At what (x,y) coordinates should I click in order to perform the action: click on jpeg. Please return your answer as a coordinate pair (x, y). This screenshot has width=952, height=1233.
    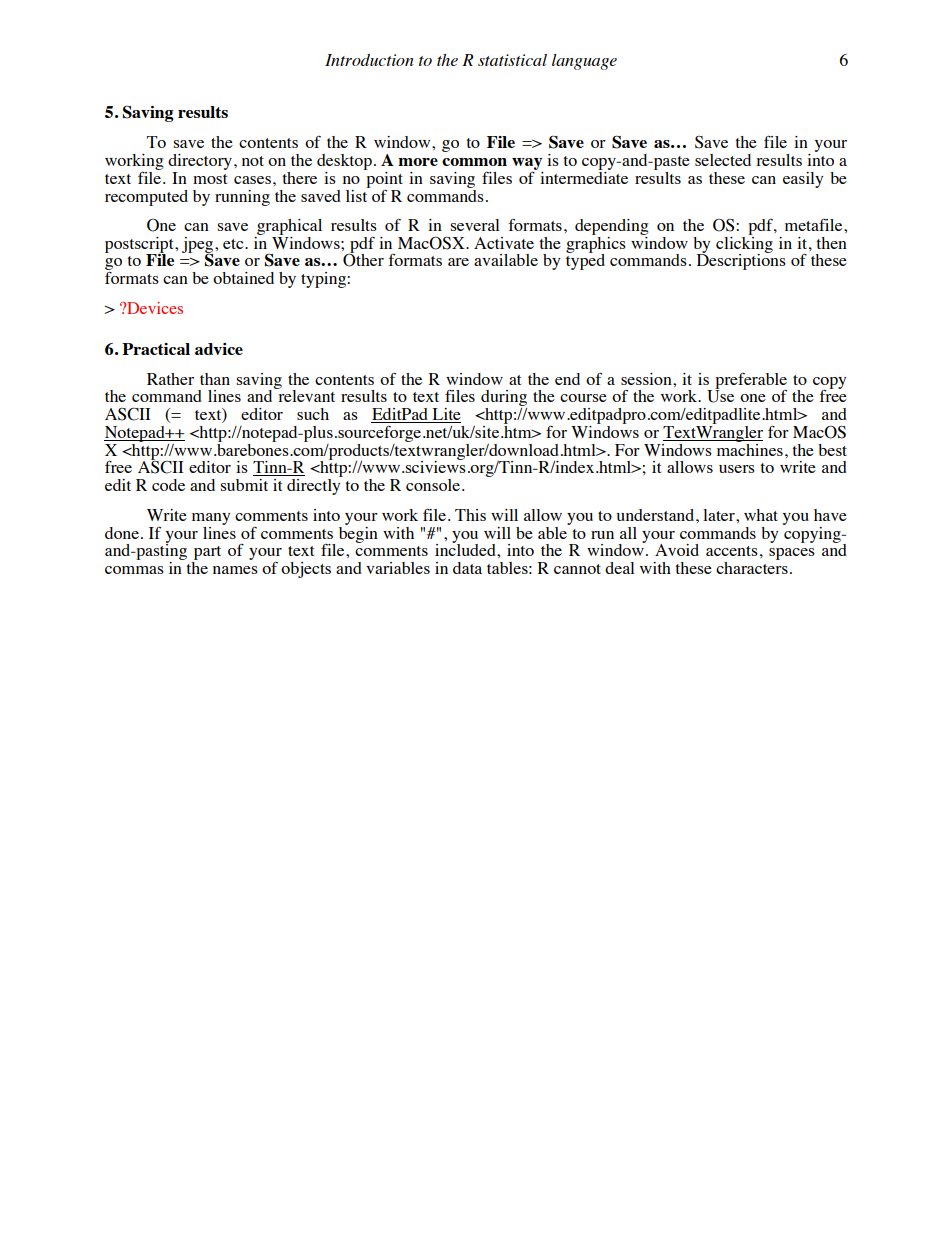
    Looking at the image, I should click on (199, 246).
